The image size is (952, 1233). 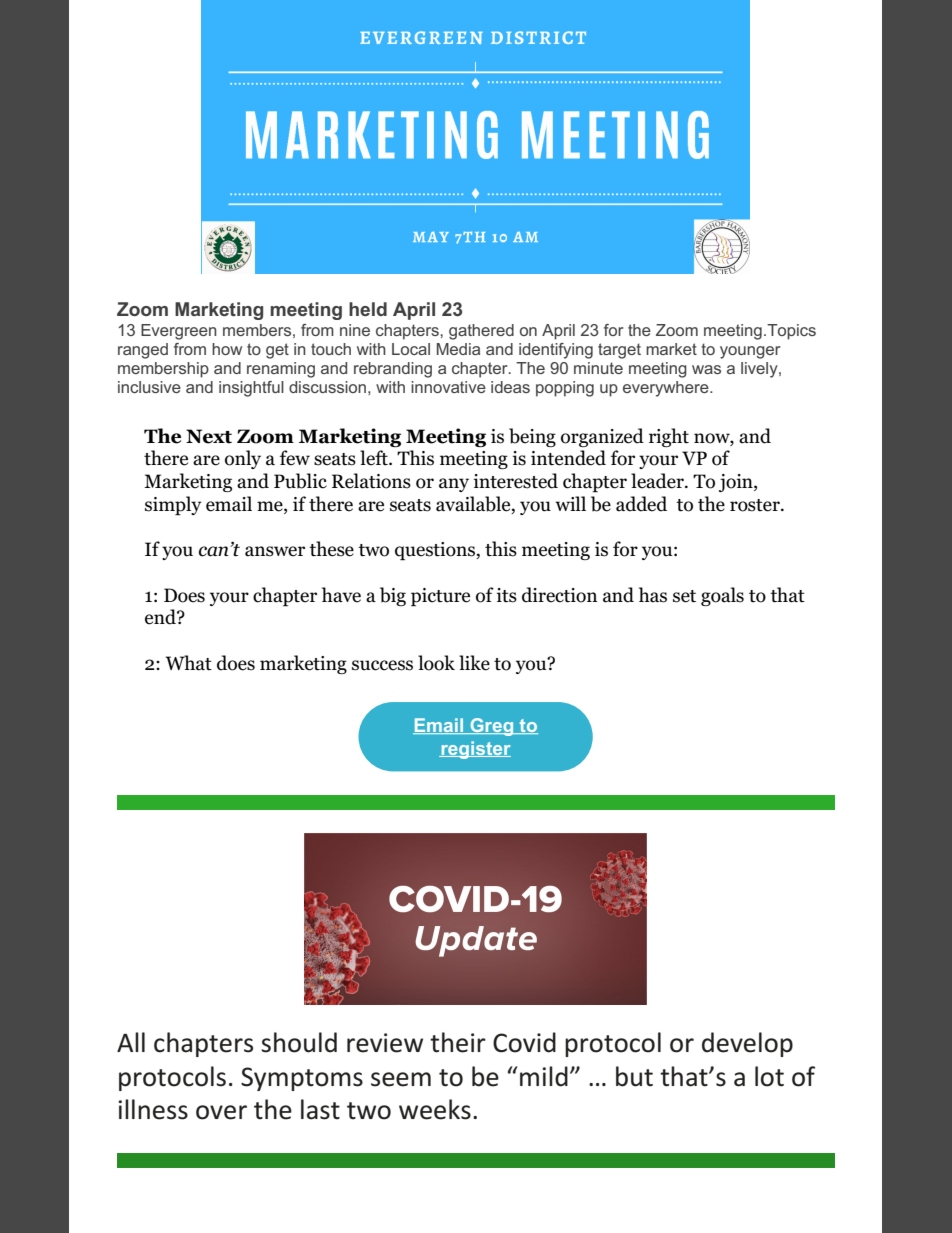 I want to click on register, so click(x=475, y=750).
